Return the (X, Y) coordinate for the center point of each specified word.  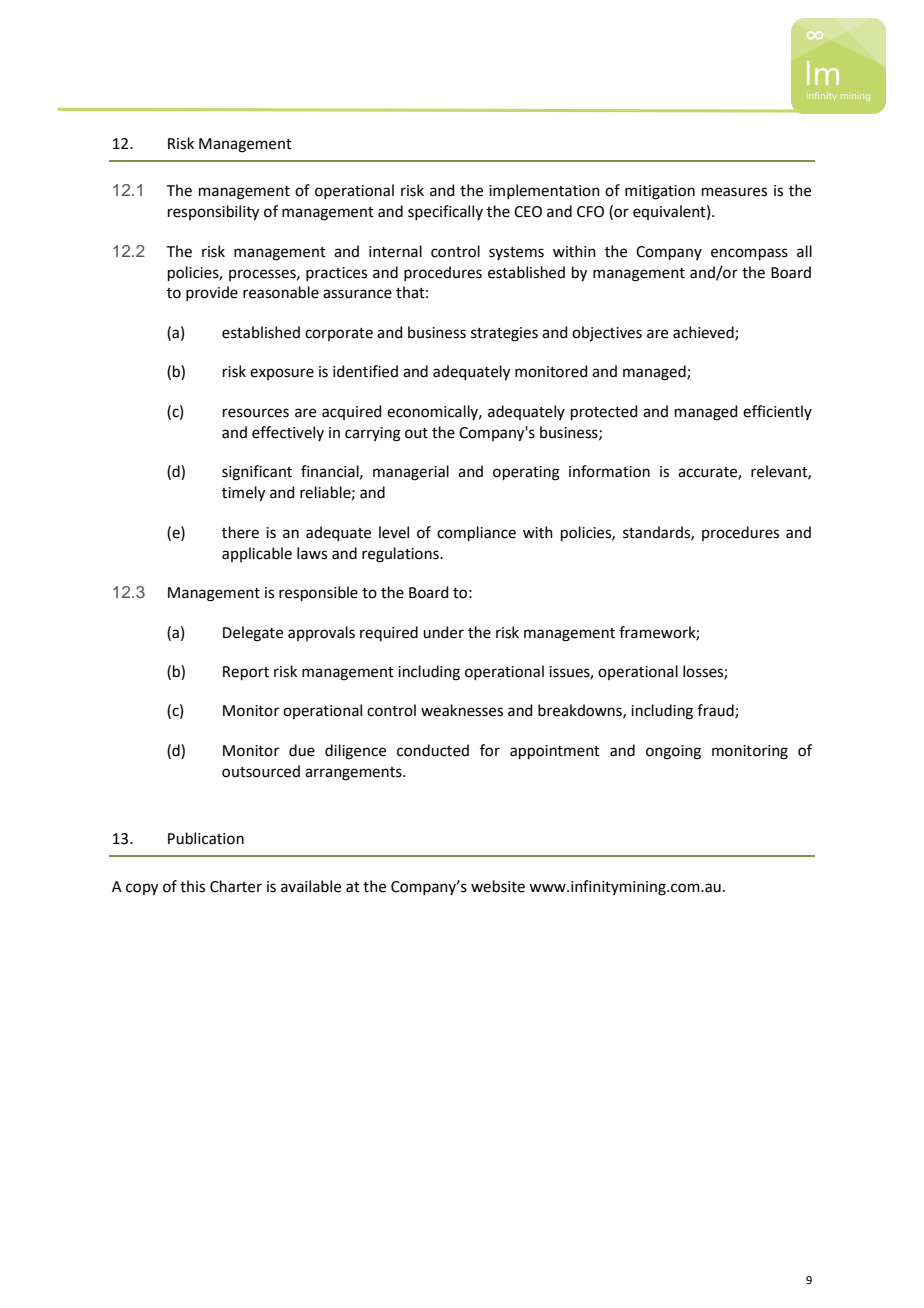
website (498, 886)
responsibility (213, 213)
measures (734, 192)
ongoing (673, 752)
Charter (236, 886)
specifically (445, 212)
